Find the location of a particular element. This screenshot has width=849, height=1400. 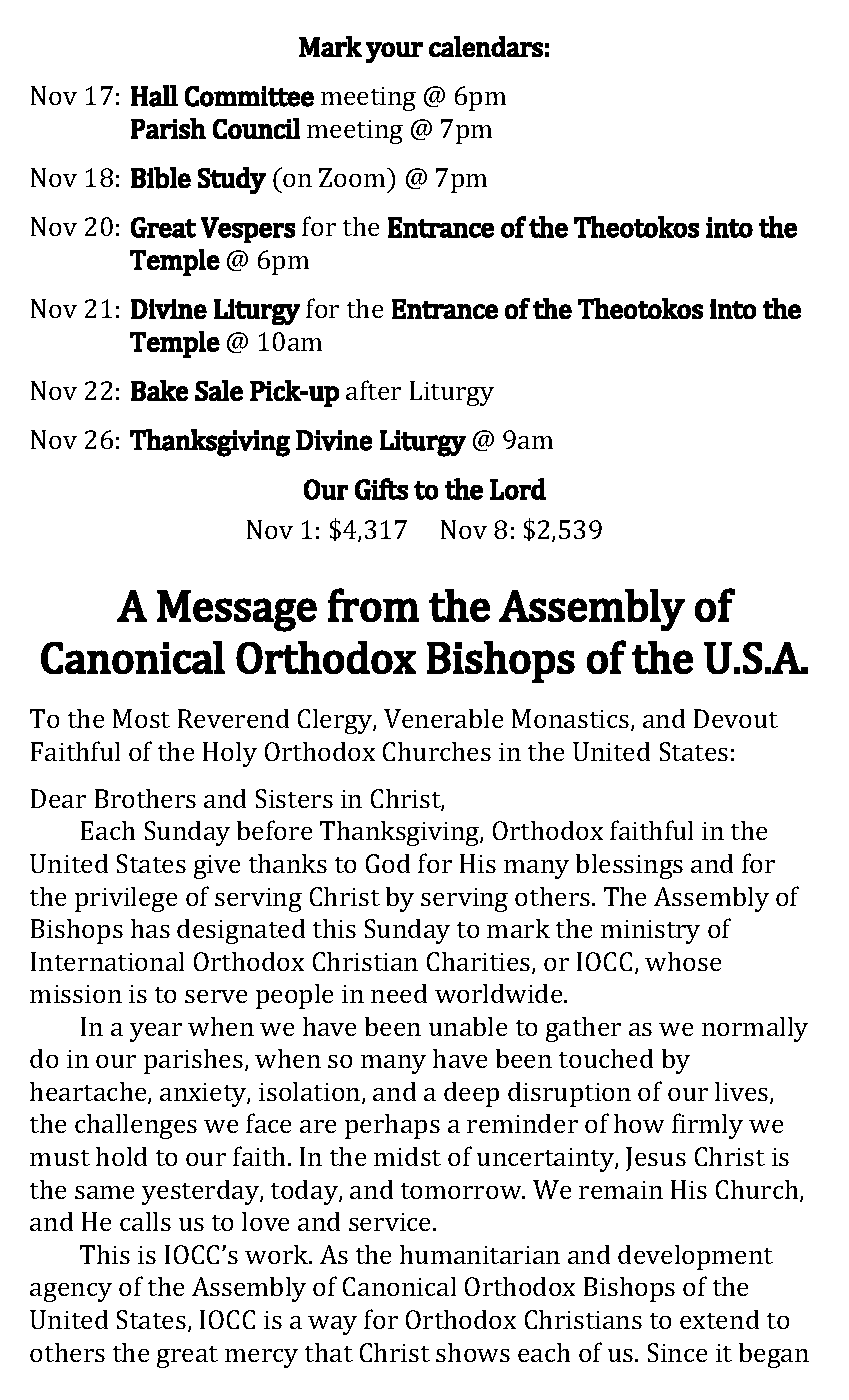

after is located at coordinates (373, 390).
